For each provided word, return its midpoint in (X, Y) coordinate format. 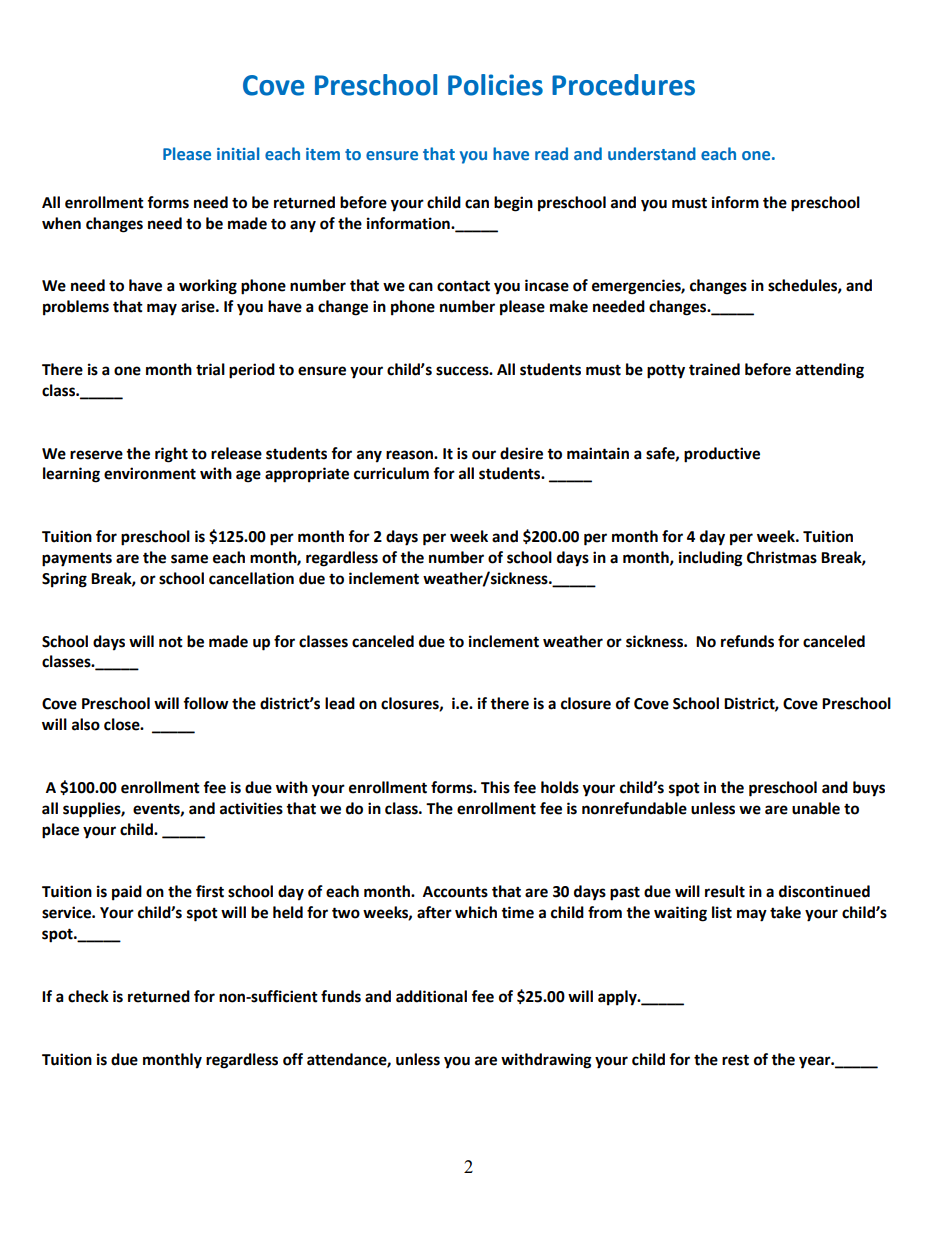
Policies (495, 85)
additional (431, 996)
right (171, 455)
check (88, 996)
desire (521, 453)
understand (652, 153)
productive (722, 455)
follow (206, 703)
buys (869, 789)
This (495, 787)
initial (238, 153)
